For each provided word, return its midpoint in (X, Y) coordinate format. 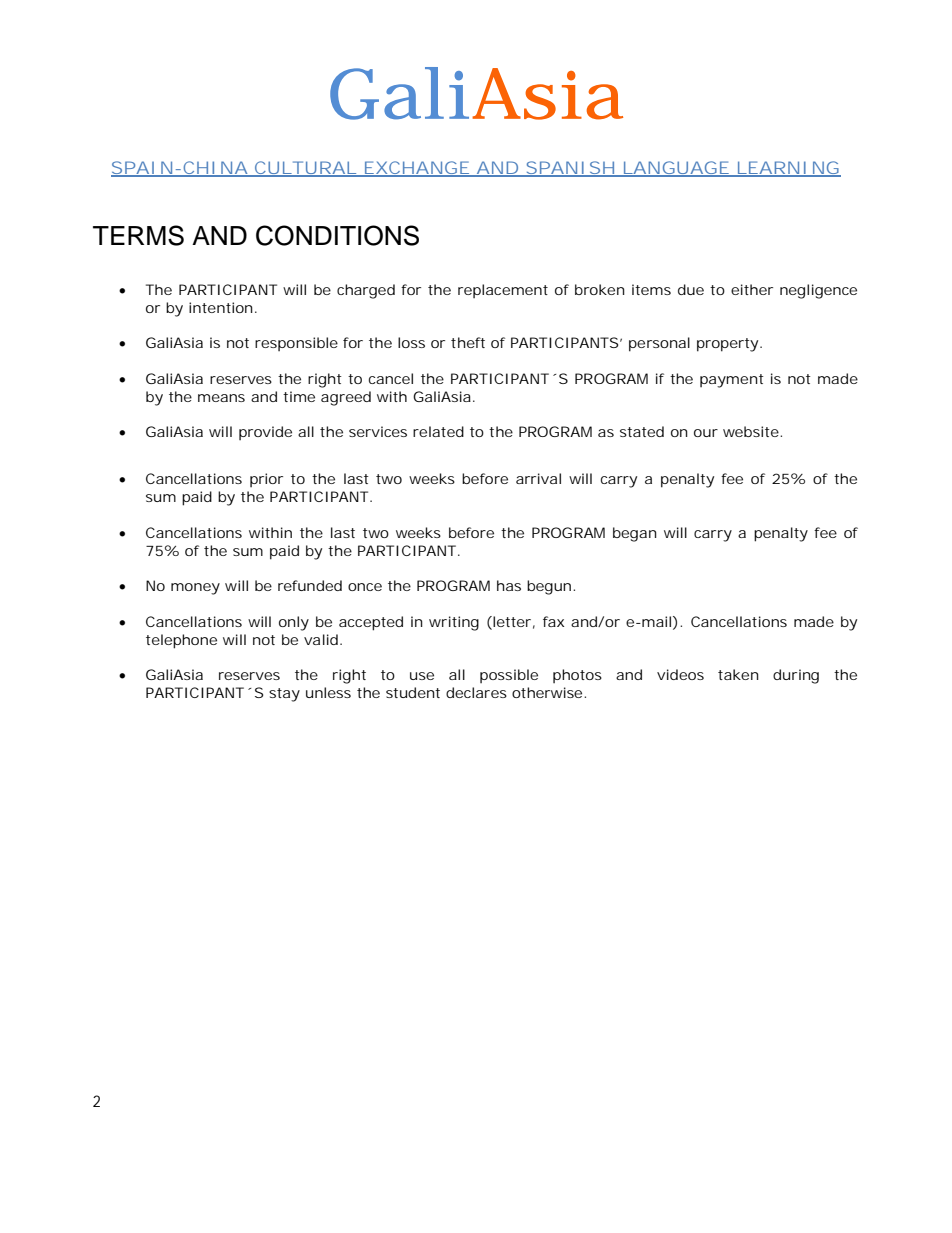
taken (738, 674)
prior (266, 480)
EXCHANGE (416, 169)
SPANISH (569, 169)
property (727, 345)
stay (284, 695)
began (635, 534)
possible (509, 676)
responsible (296, 344)
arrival (538, 478)
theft (468, 342)
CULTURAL (305, 169)
